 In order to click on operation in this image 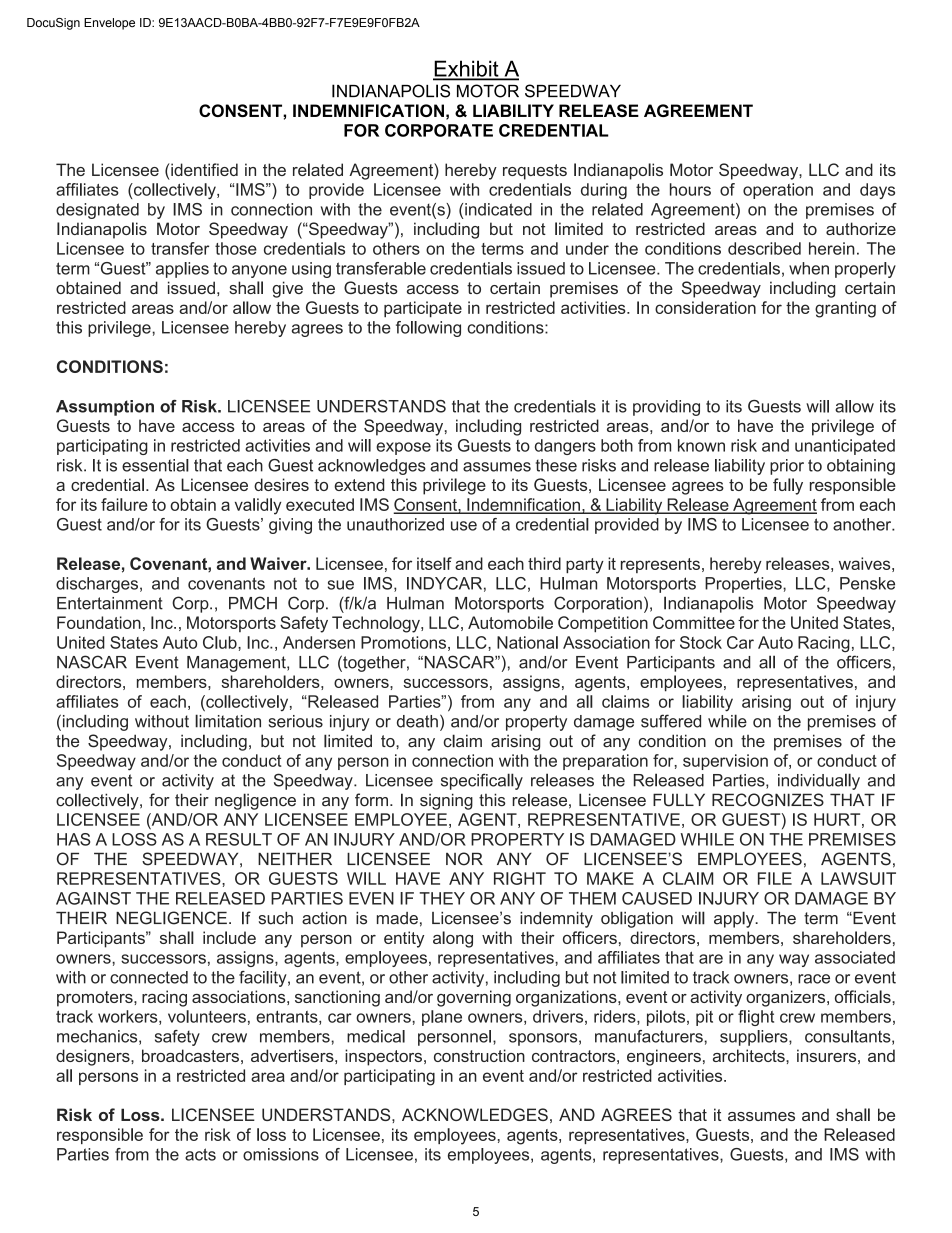, I will do `click(778, 191)`.
